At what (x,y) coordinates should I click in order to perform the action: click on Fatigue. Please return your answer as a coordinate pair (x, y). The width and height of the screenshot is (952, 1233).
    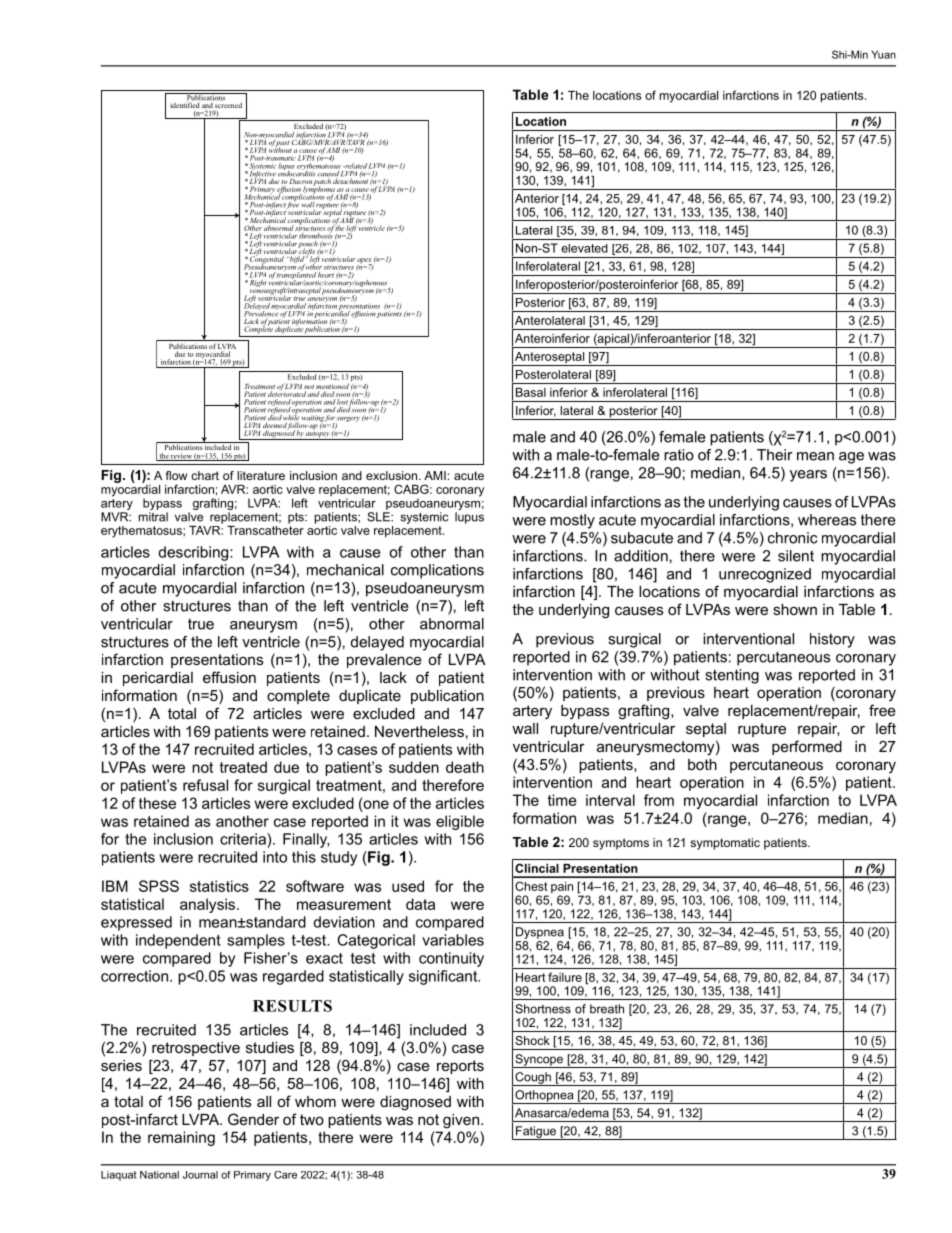
    Looking at the image, I should click on (536, 1133).
